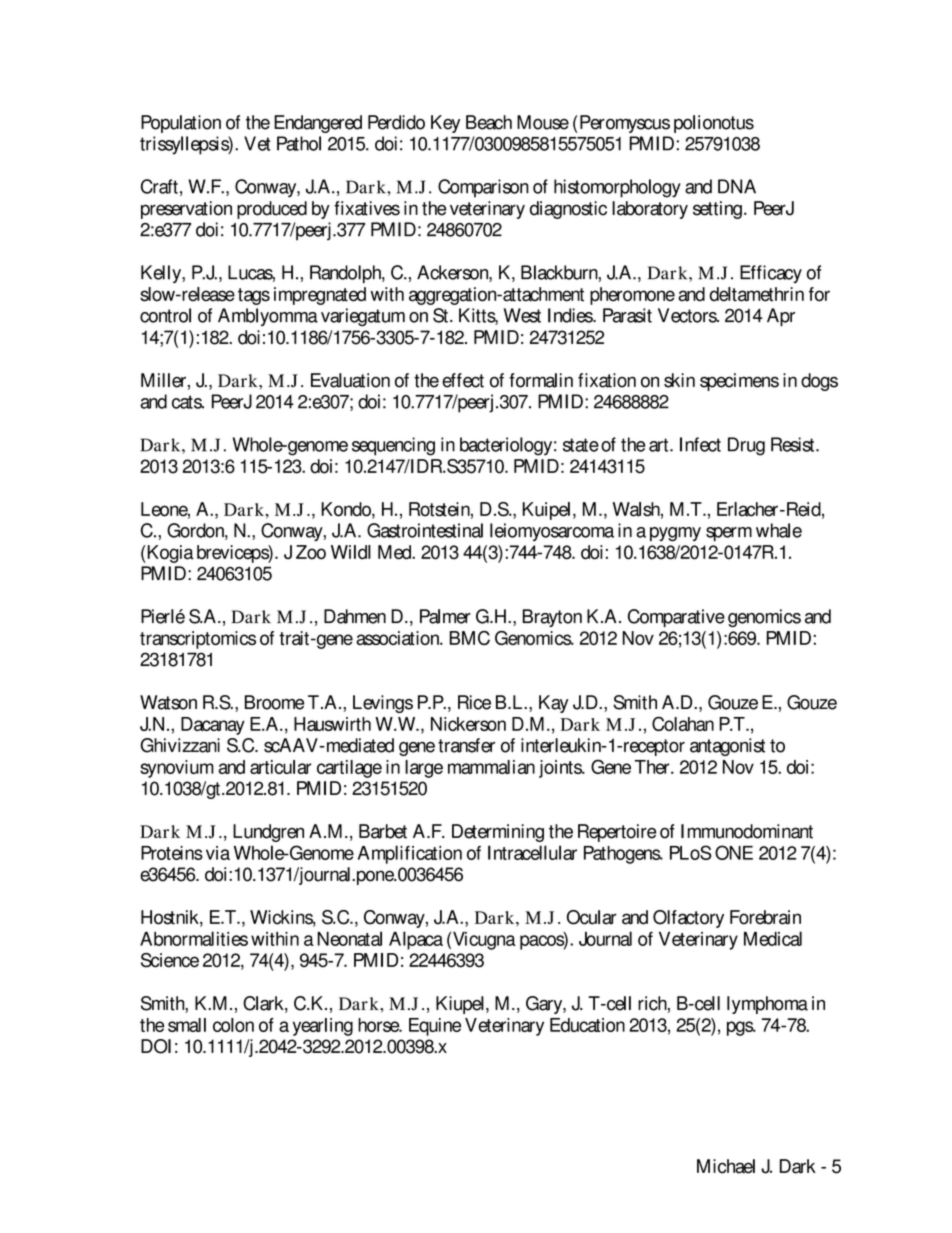  Describe the element at coordinates (737, 186) in the screenshot. I see `DNA` at that location.
